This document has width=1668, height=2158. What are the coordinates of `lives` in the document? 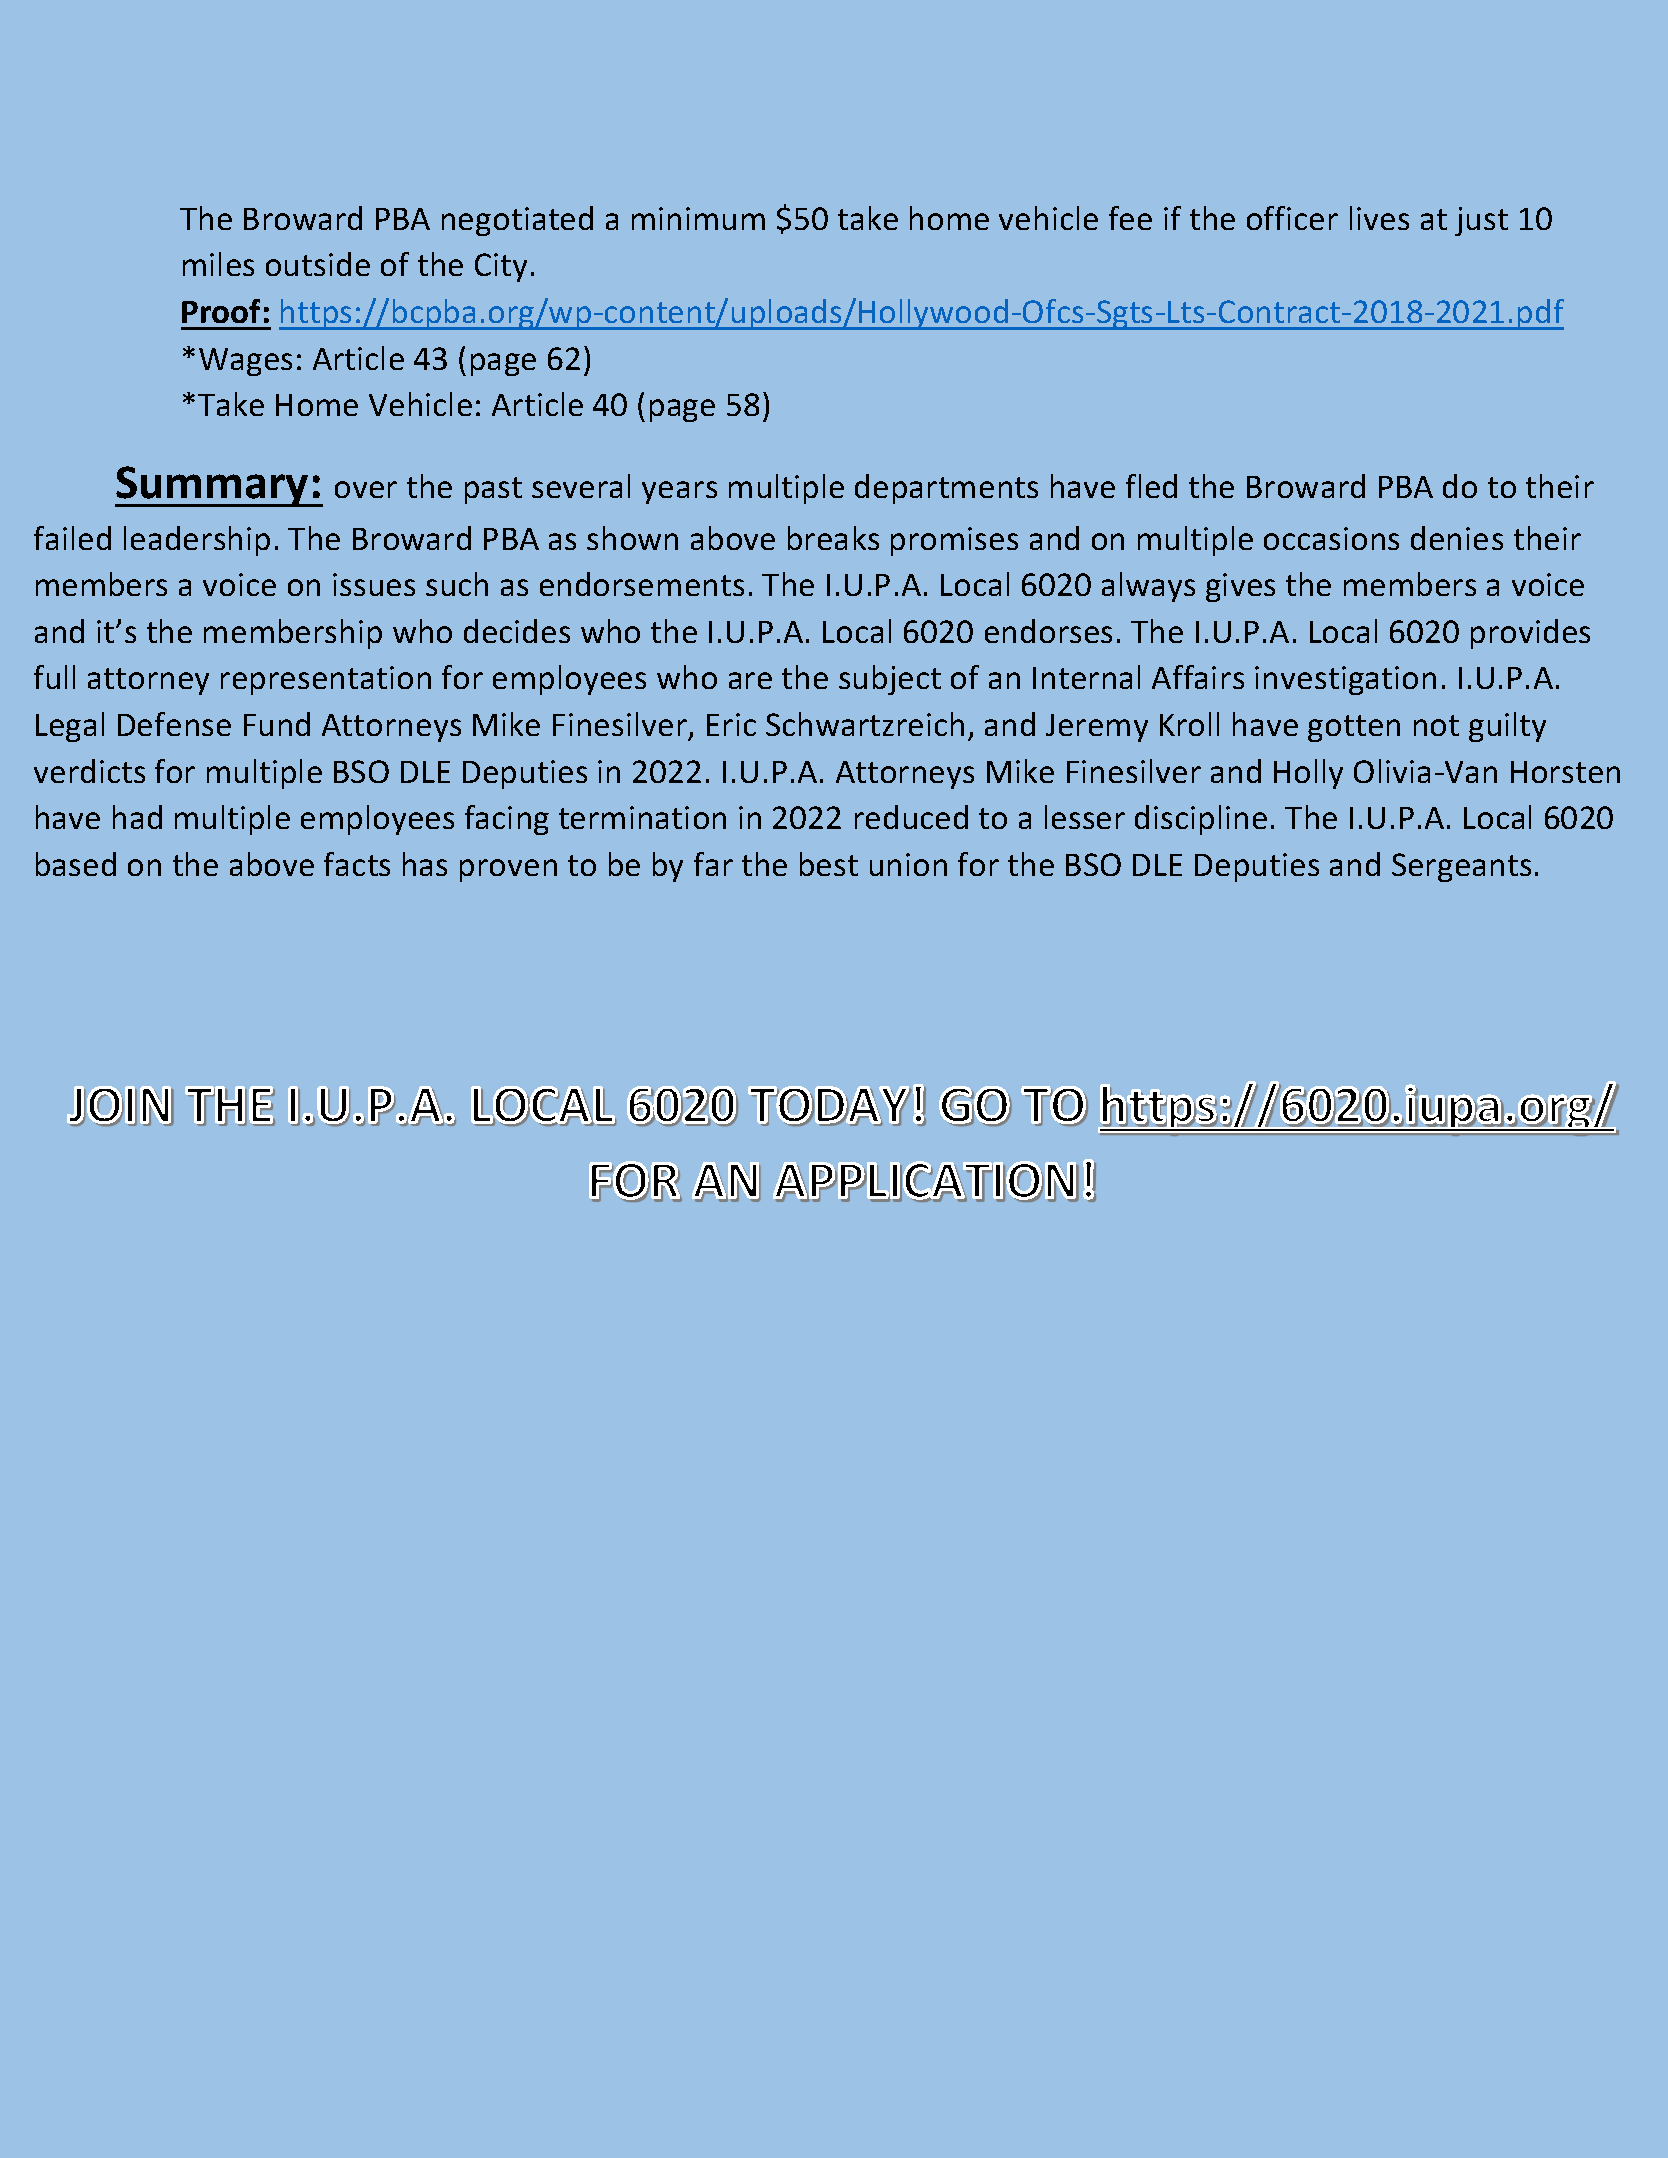 It's located at (1379, 218).
